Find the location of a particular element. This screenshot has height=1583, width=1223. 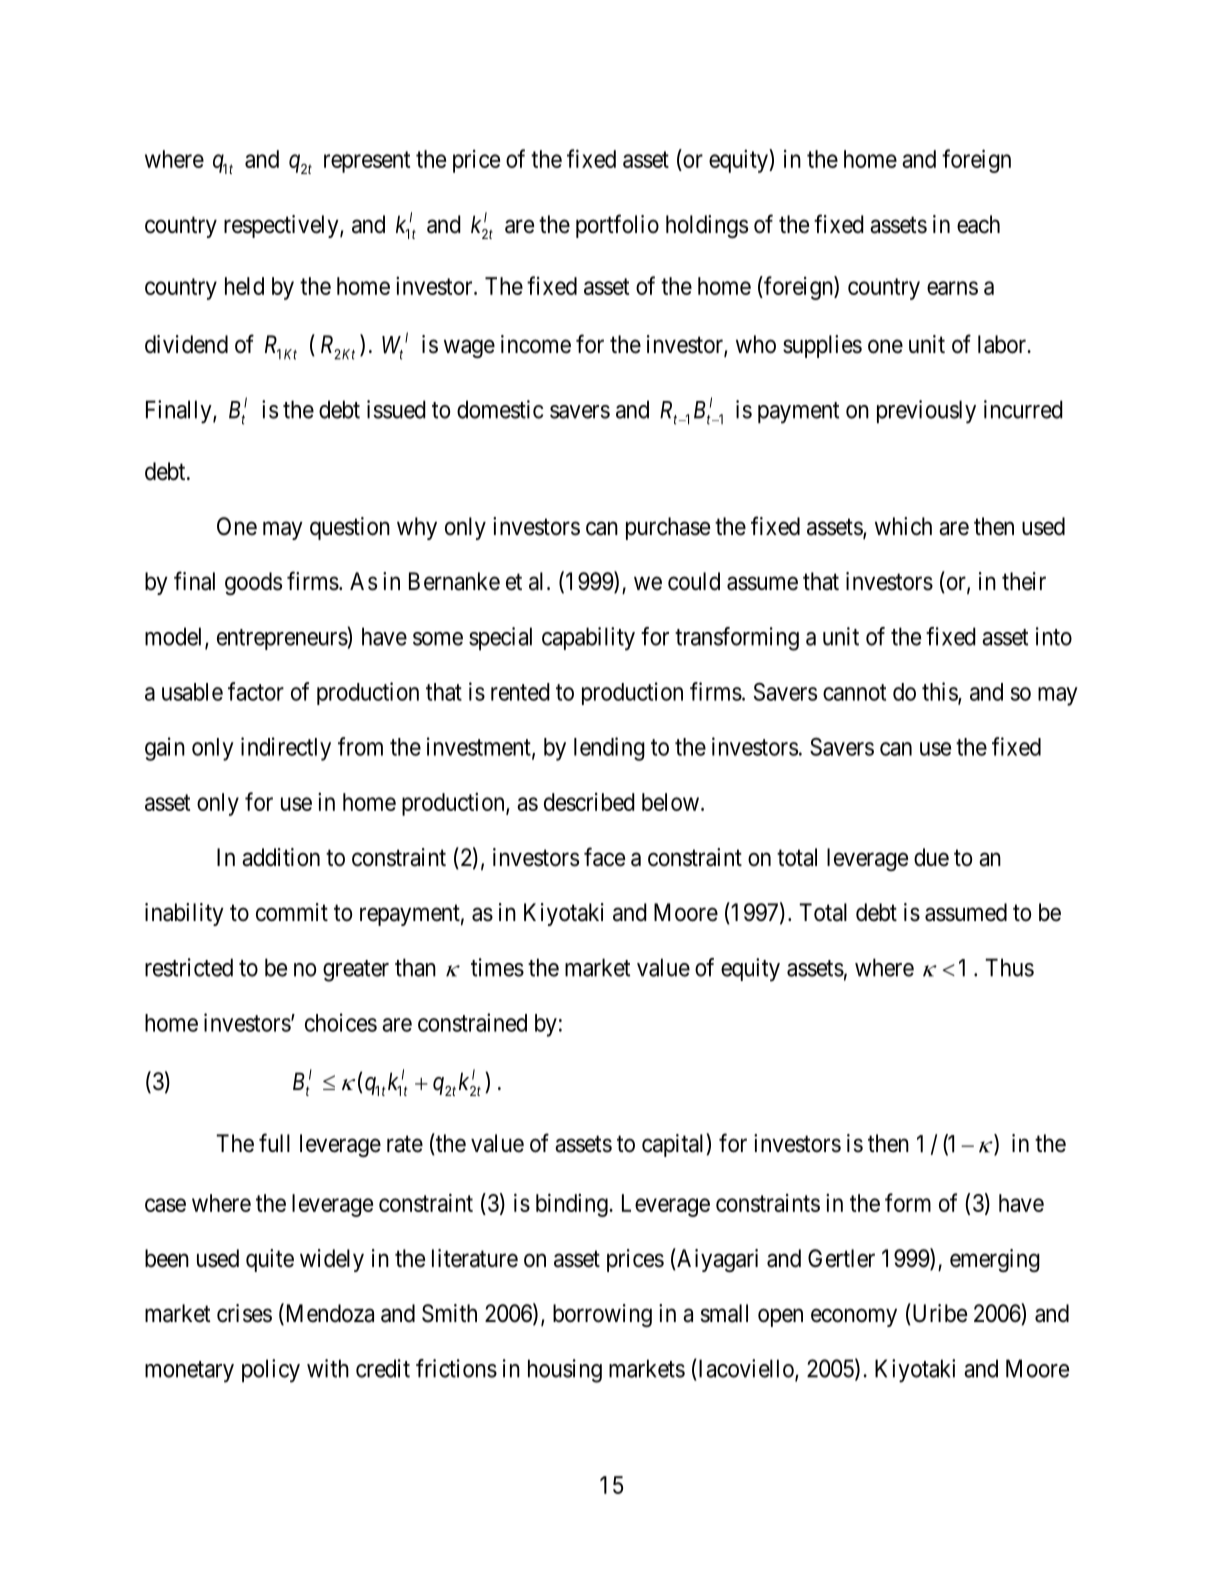

each is located at coordinates (978, 224).
